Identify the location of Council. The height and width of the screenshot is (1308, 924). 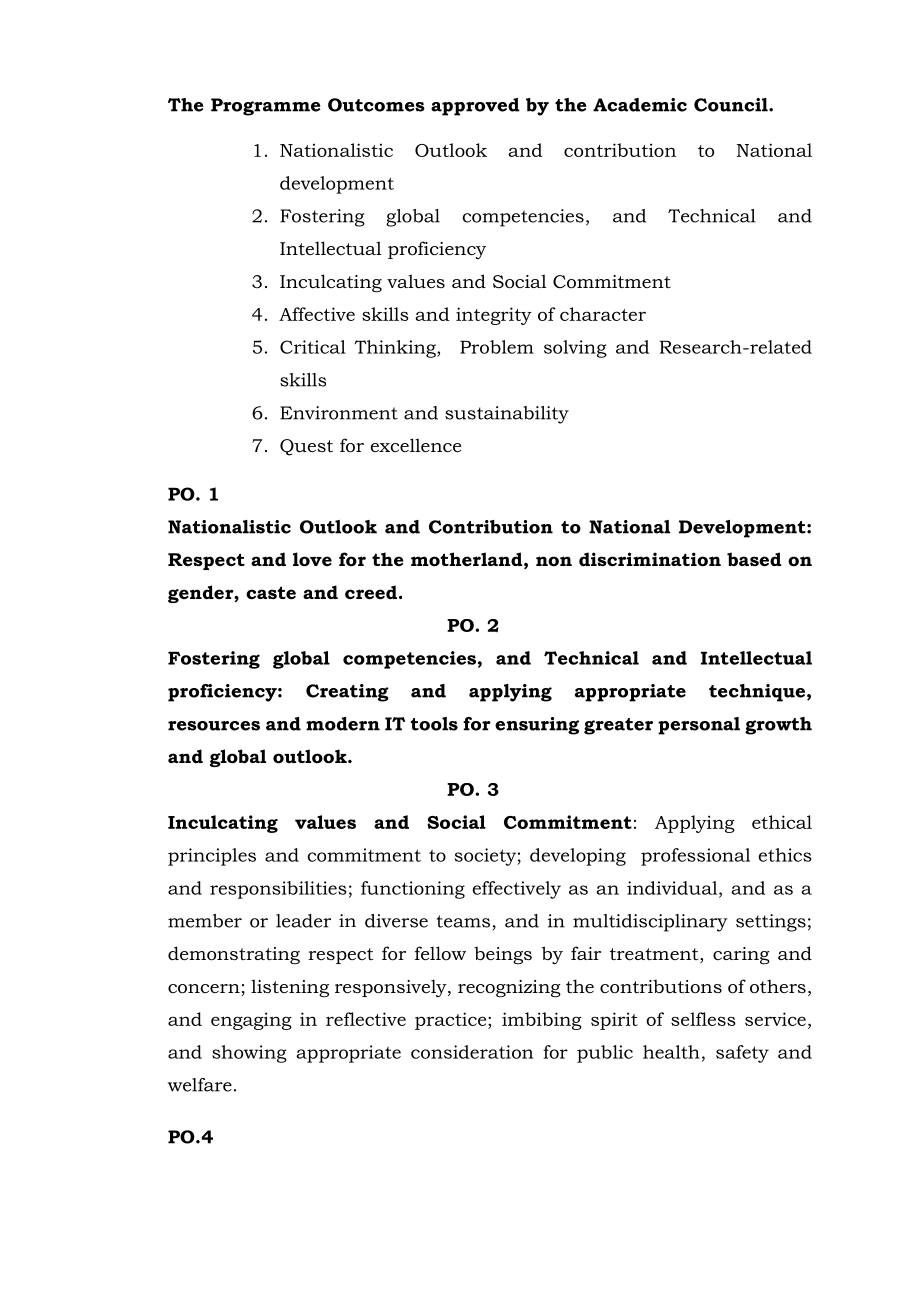
(732, 105).
